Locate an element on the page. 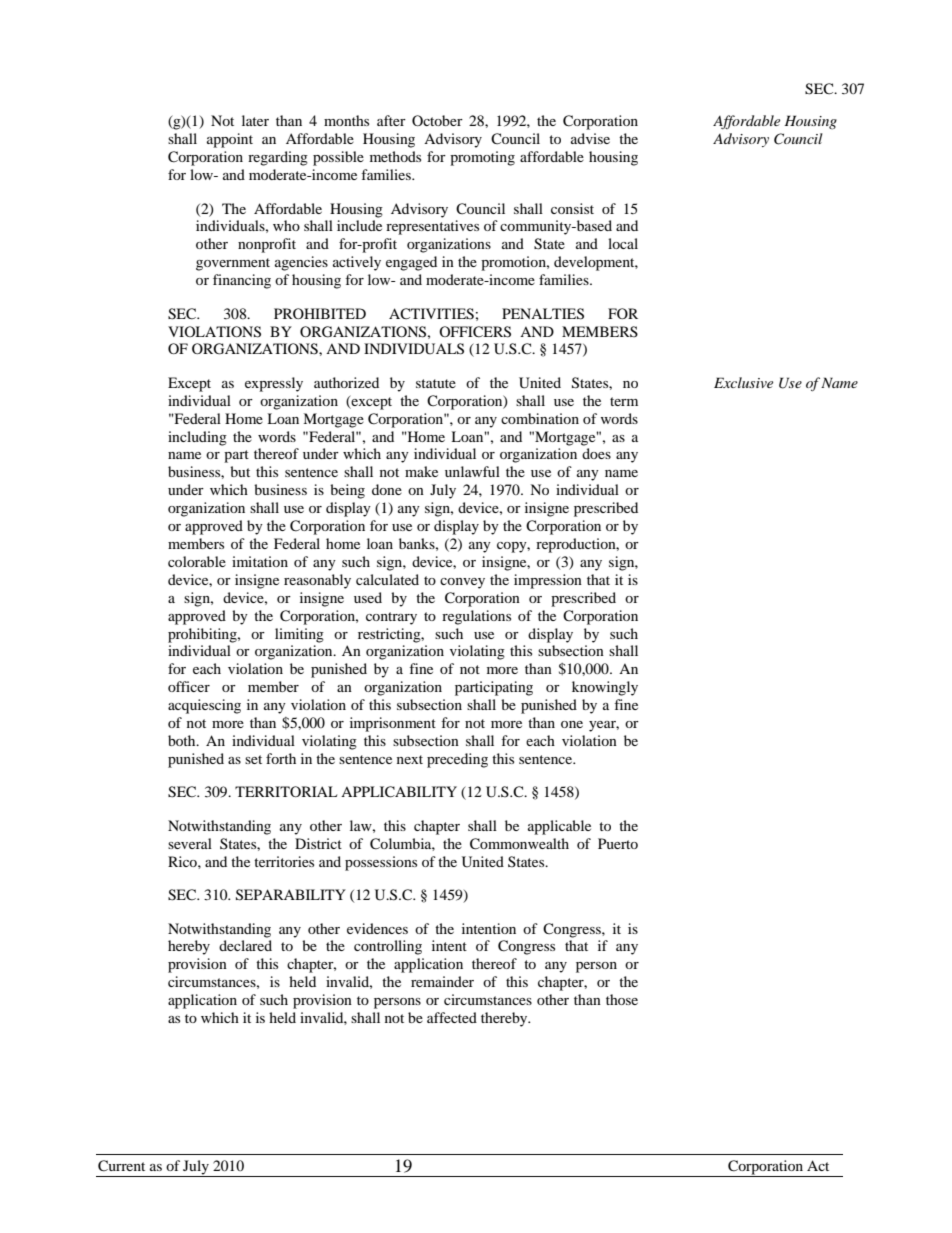 Image resolution: width=952 pixels, height=1233 pixels. appoint is located at coordinates (230, 140).
